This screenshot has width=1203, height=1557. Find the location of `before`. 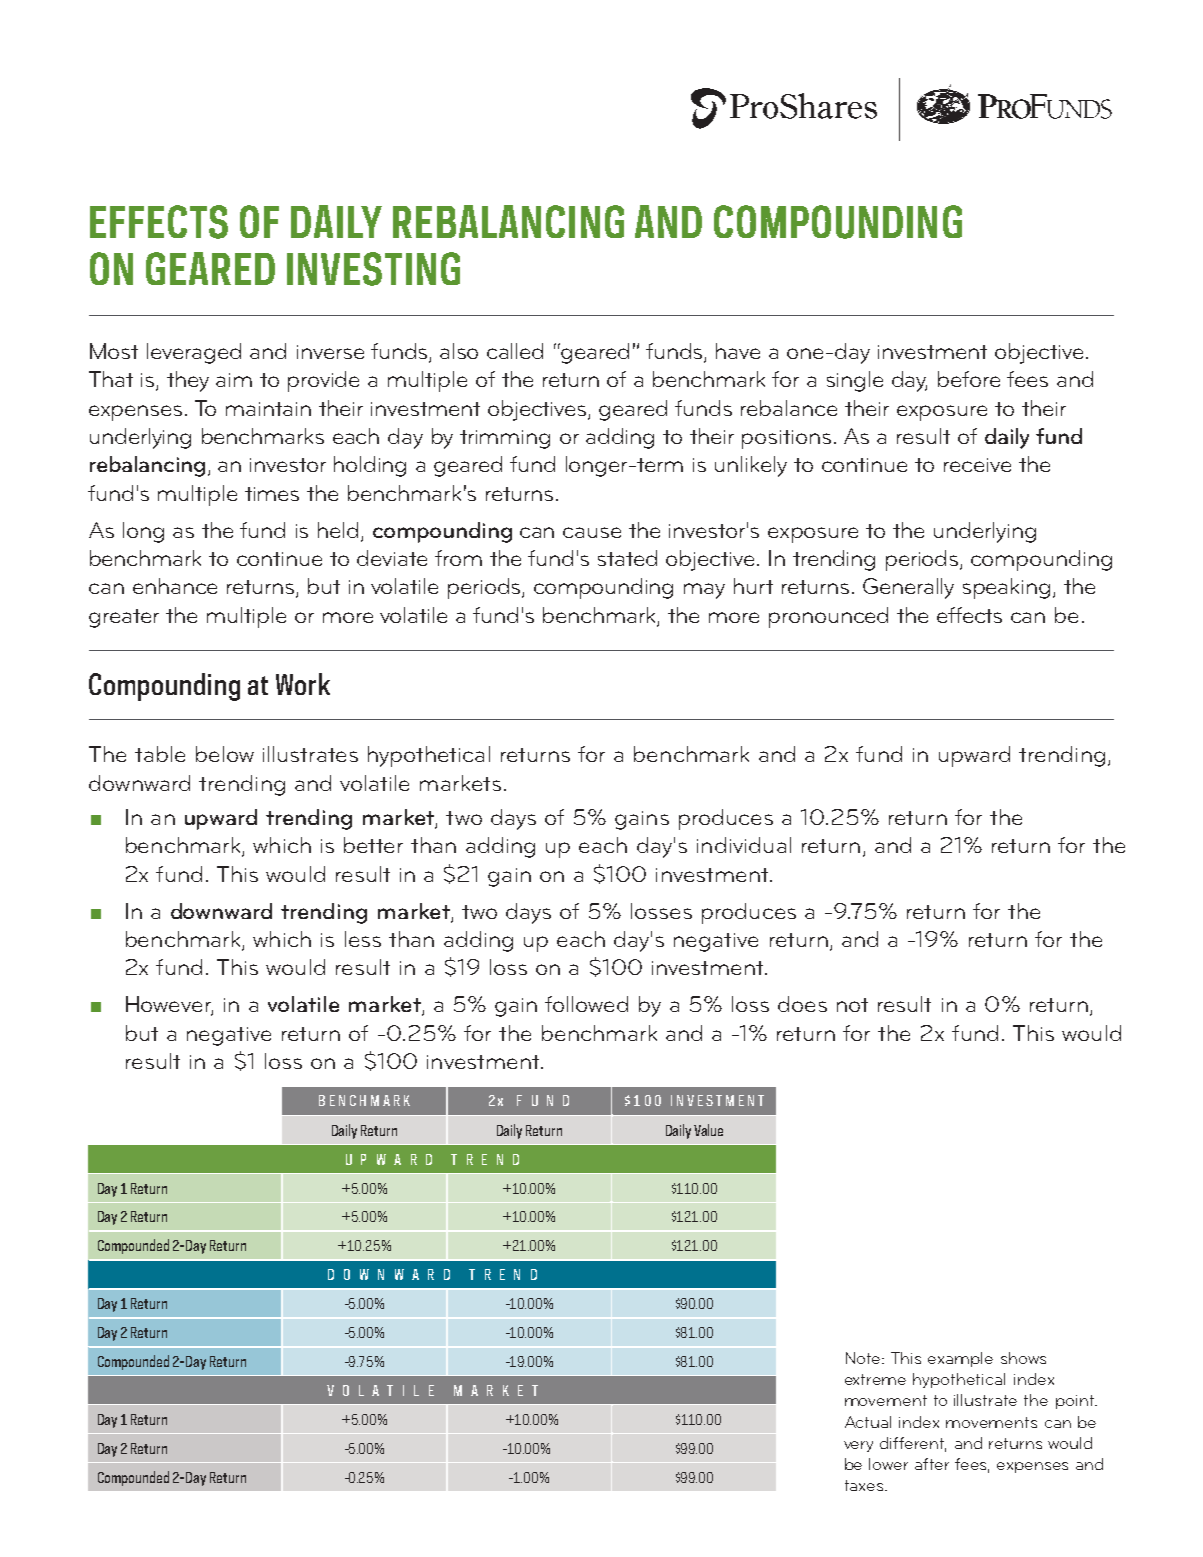

before is located at coordinates (969, 379).
